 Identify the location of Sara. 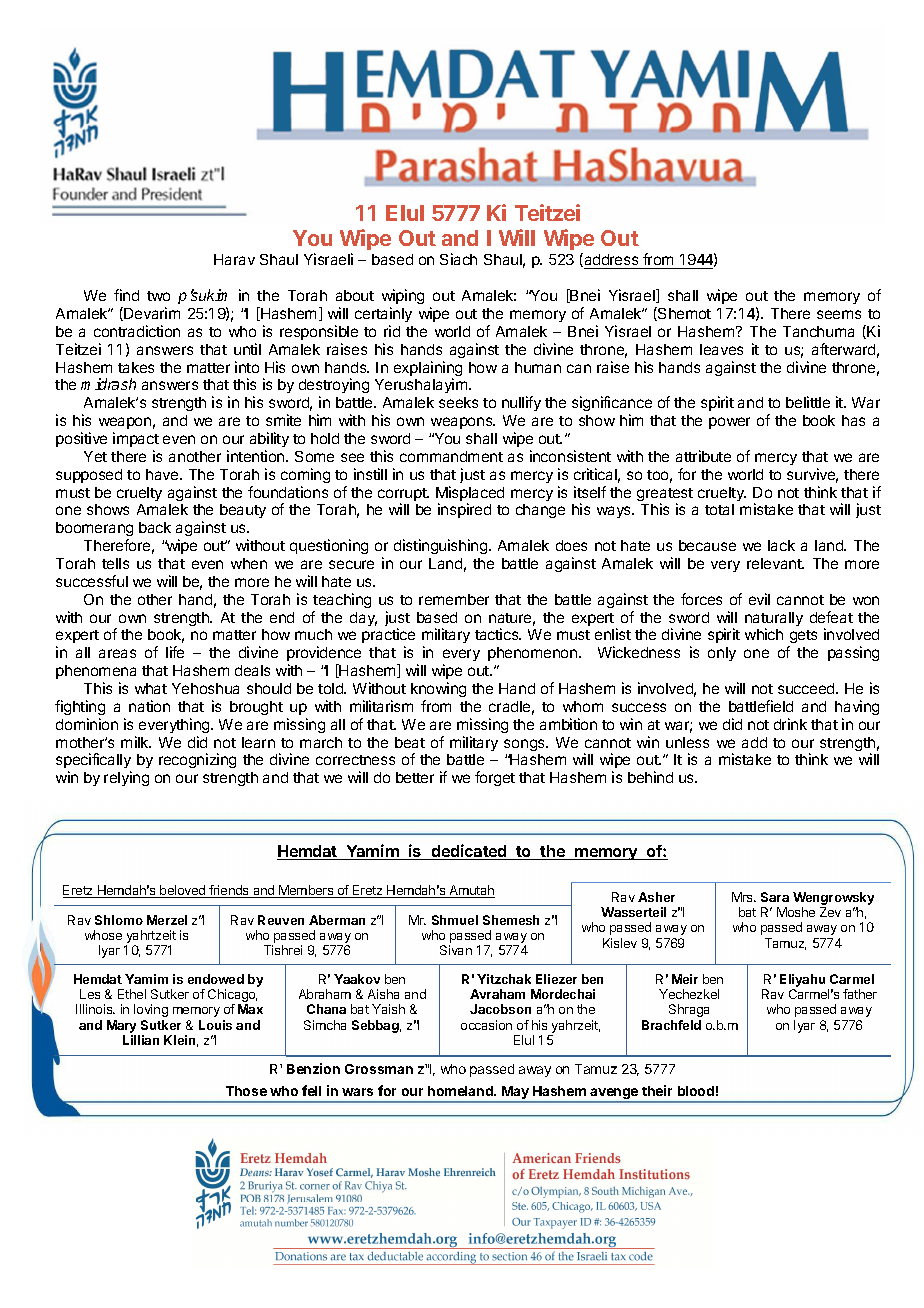
(775, 897).
